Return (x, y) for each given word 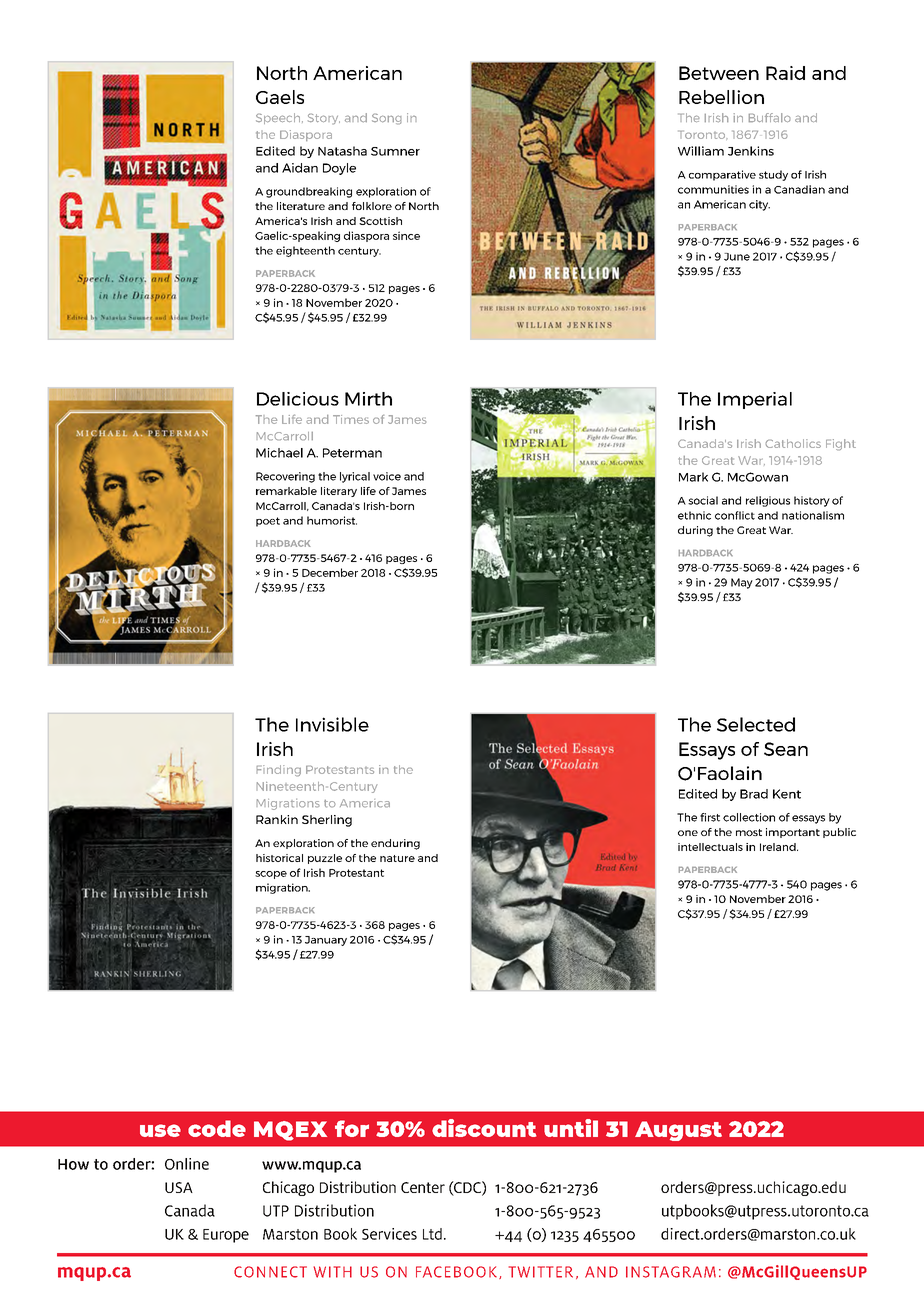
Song (387, 119)
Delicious (298, 399)
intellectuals (710, 847)
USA (179, 1187)
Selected (756, 724)
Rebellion (721, 97)
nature (397, 858)
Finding (278, 771)
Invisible (332, 724)
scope (271, 875)
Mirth (368, 399)
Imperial (755, 400)
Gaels (280, 97)
